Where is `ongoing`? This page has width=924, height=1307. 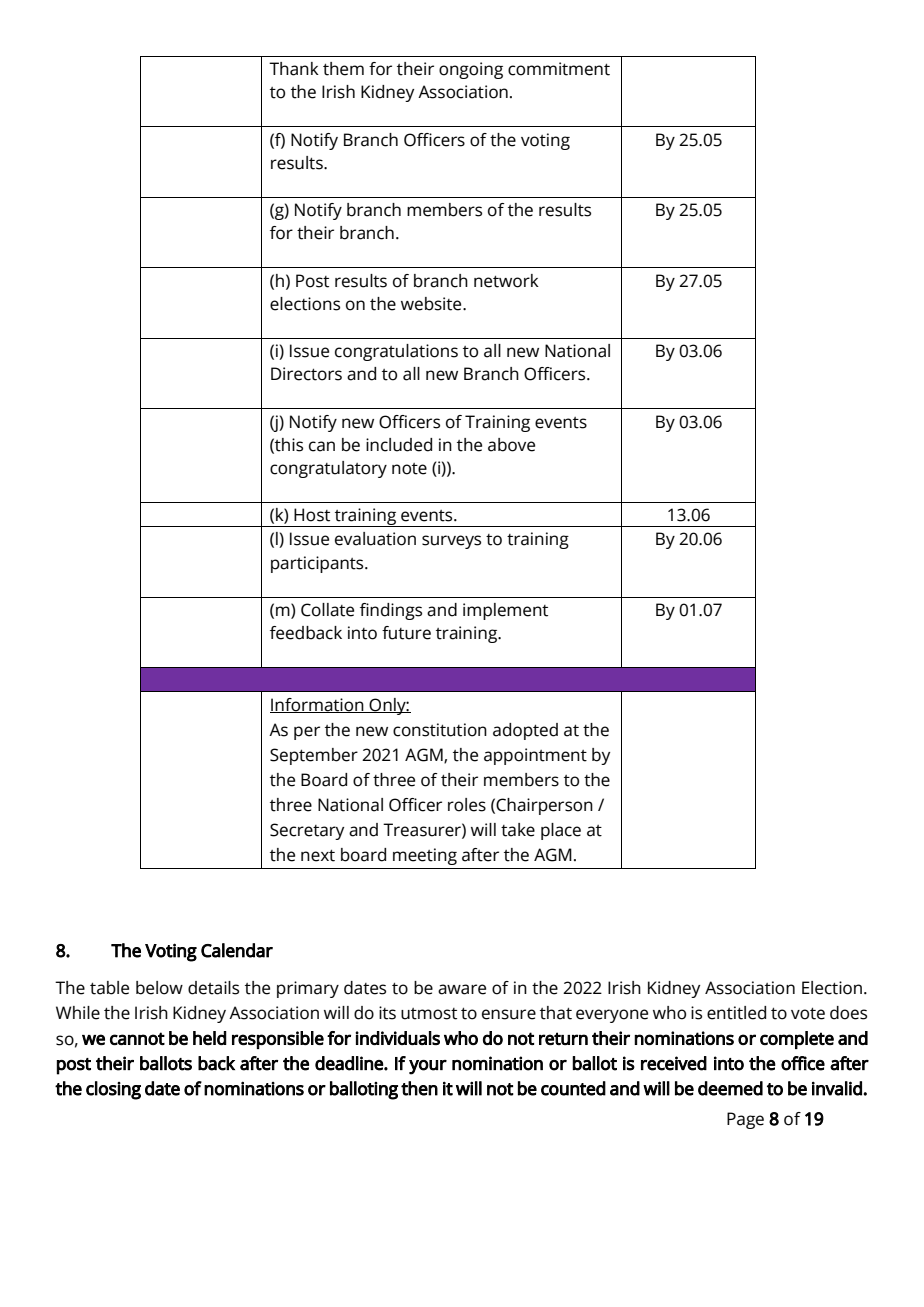
ongoing is located at coordinates (471, 70).
